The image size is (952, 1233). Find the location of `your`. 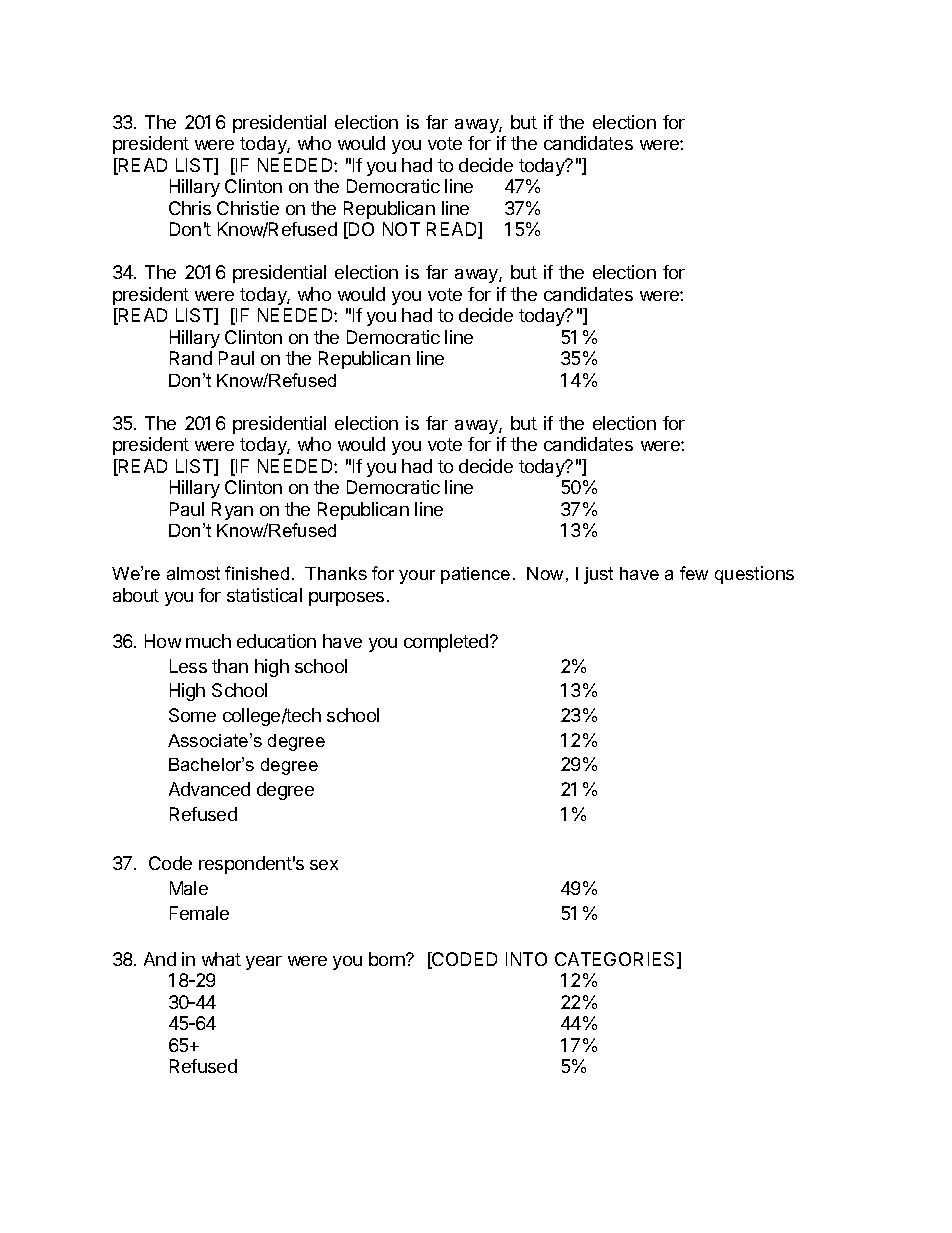

your is located at coordinates (417, 577).
